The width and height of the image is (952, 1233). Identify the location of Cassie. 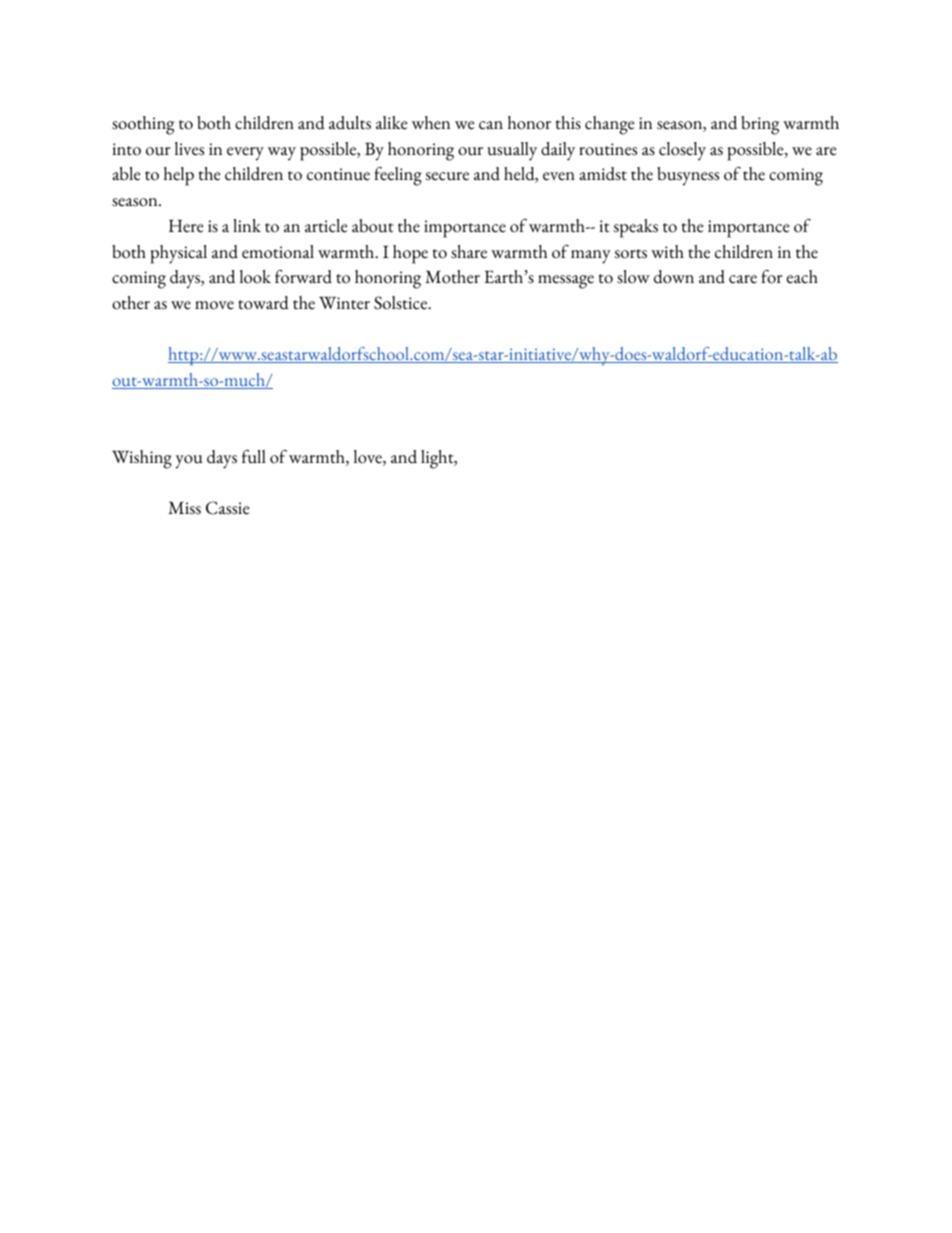
(227, 508).
